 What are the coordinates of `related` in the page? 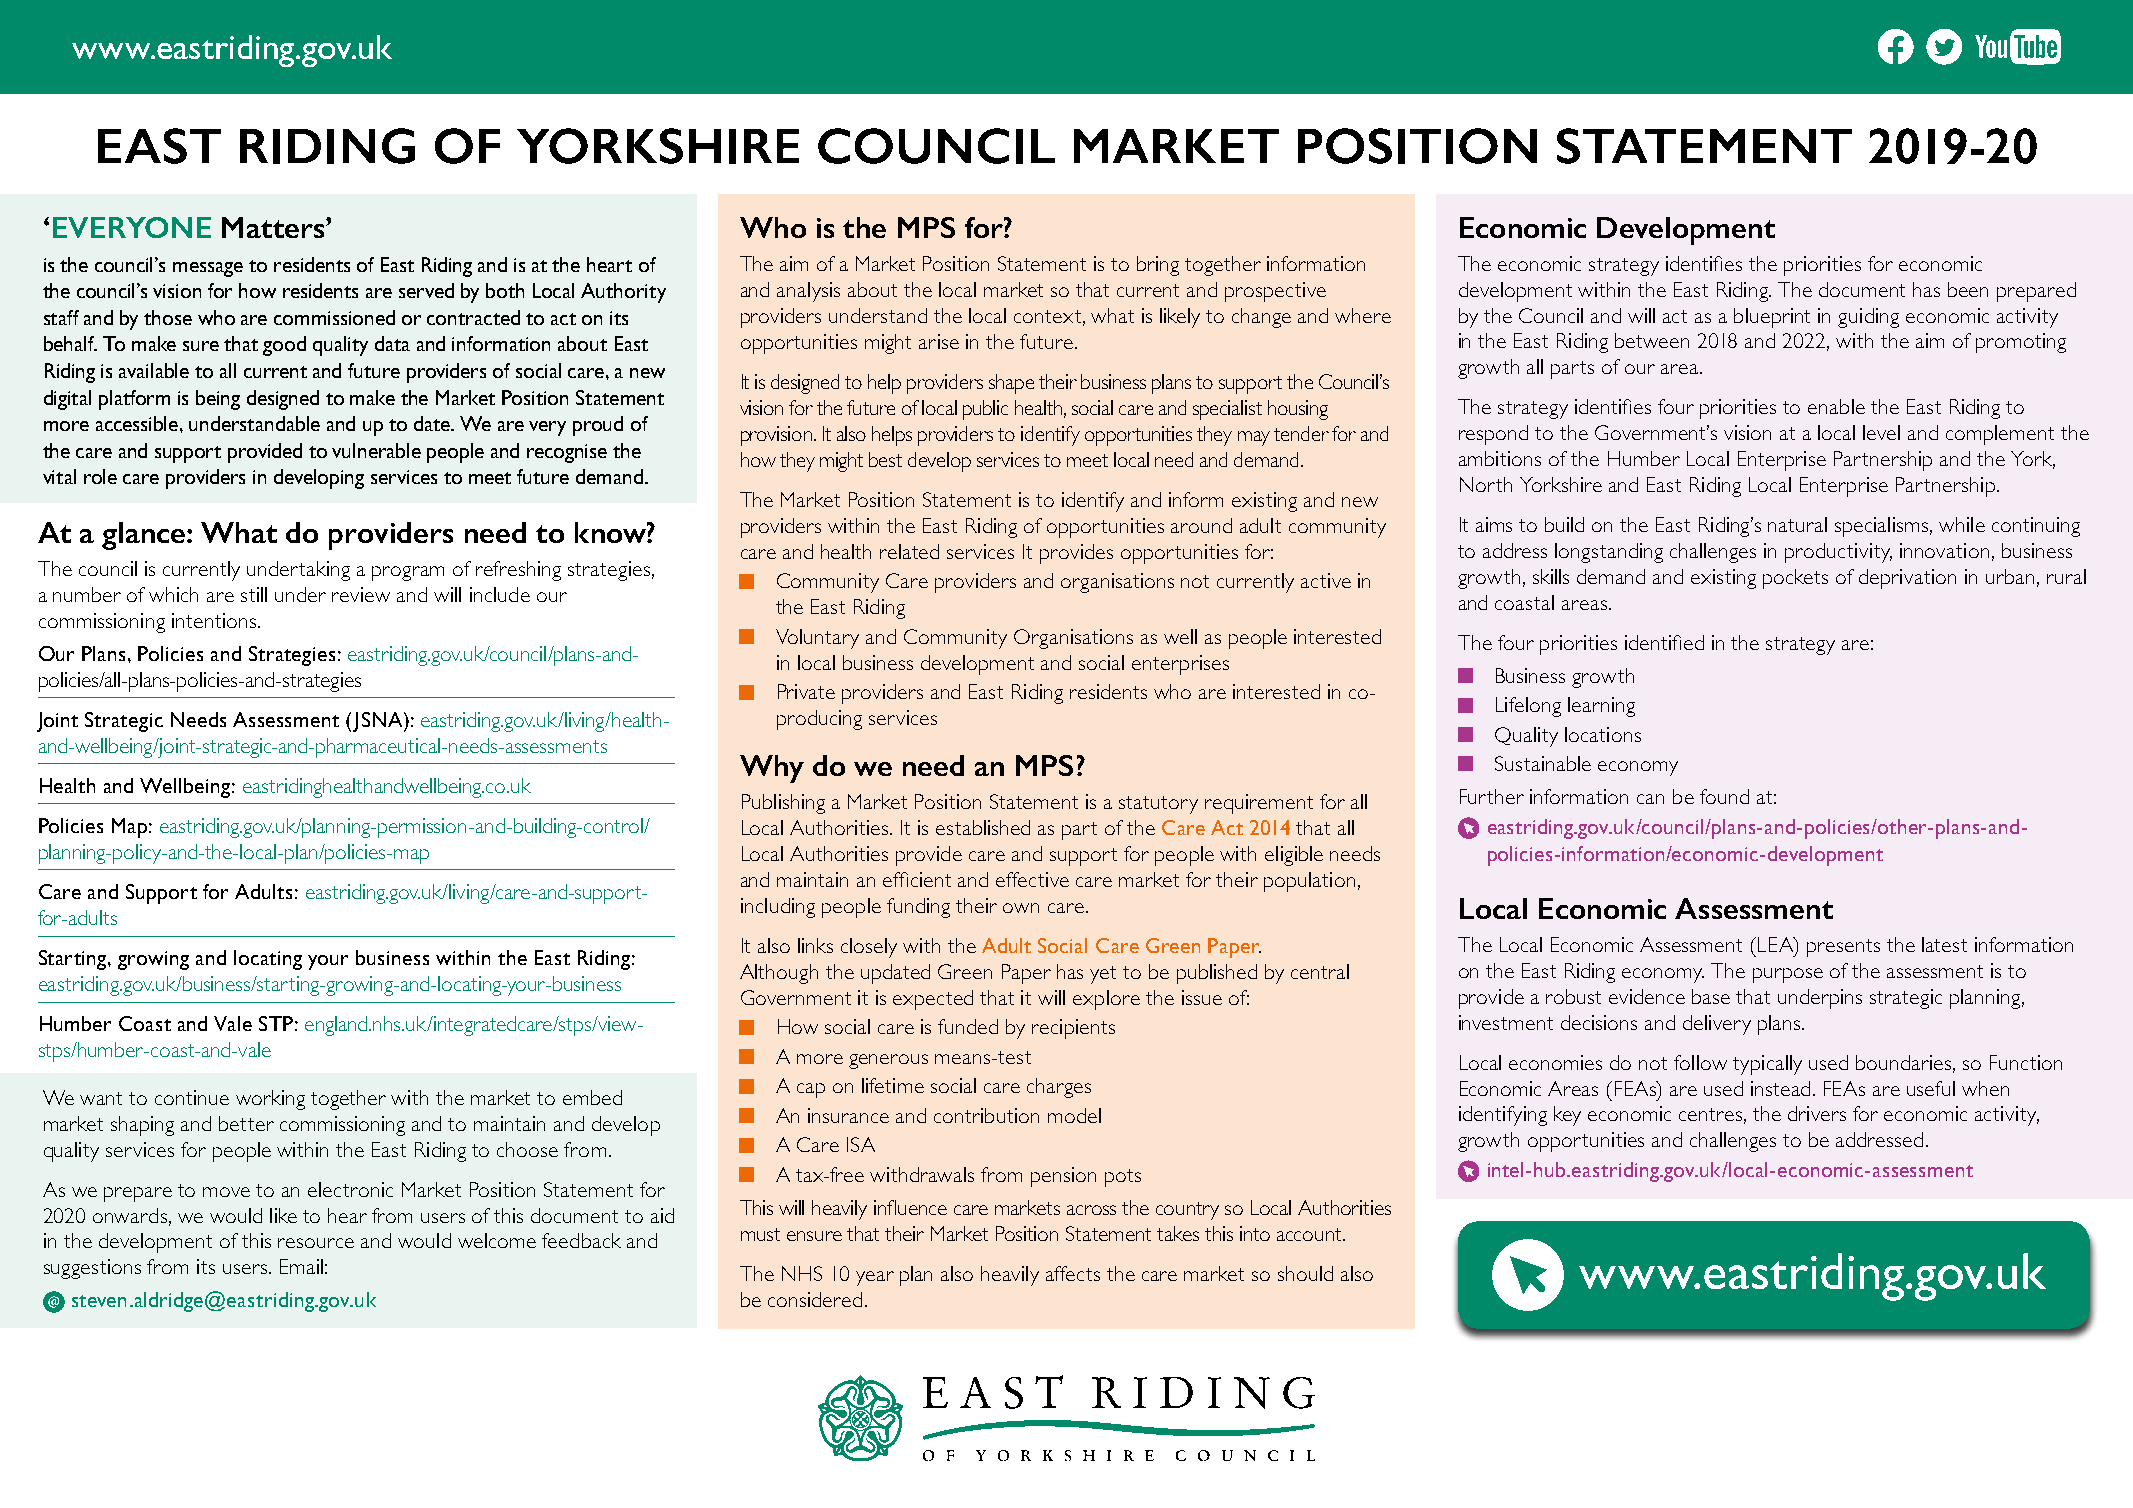 It's located at (909, 551).
